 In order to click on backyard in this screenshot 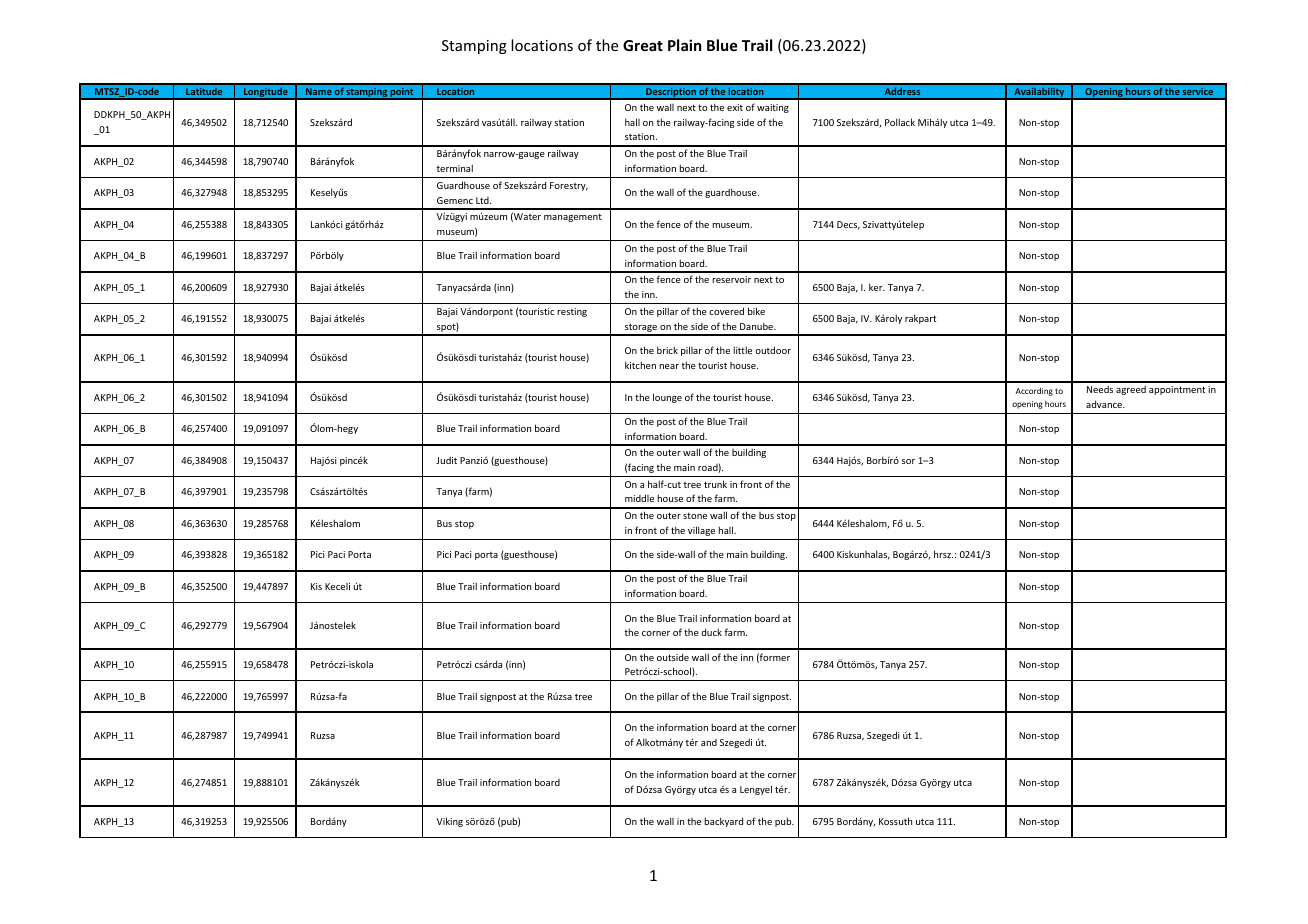, I will do `click(724, 822)`.
